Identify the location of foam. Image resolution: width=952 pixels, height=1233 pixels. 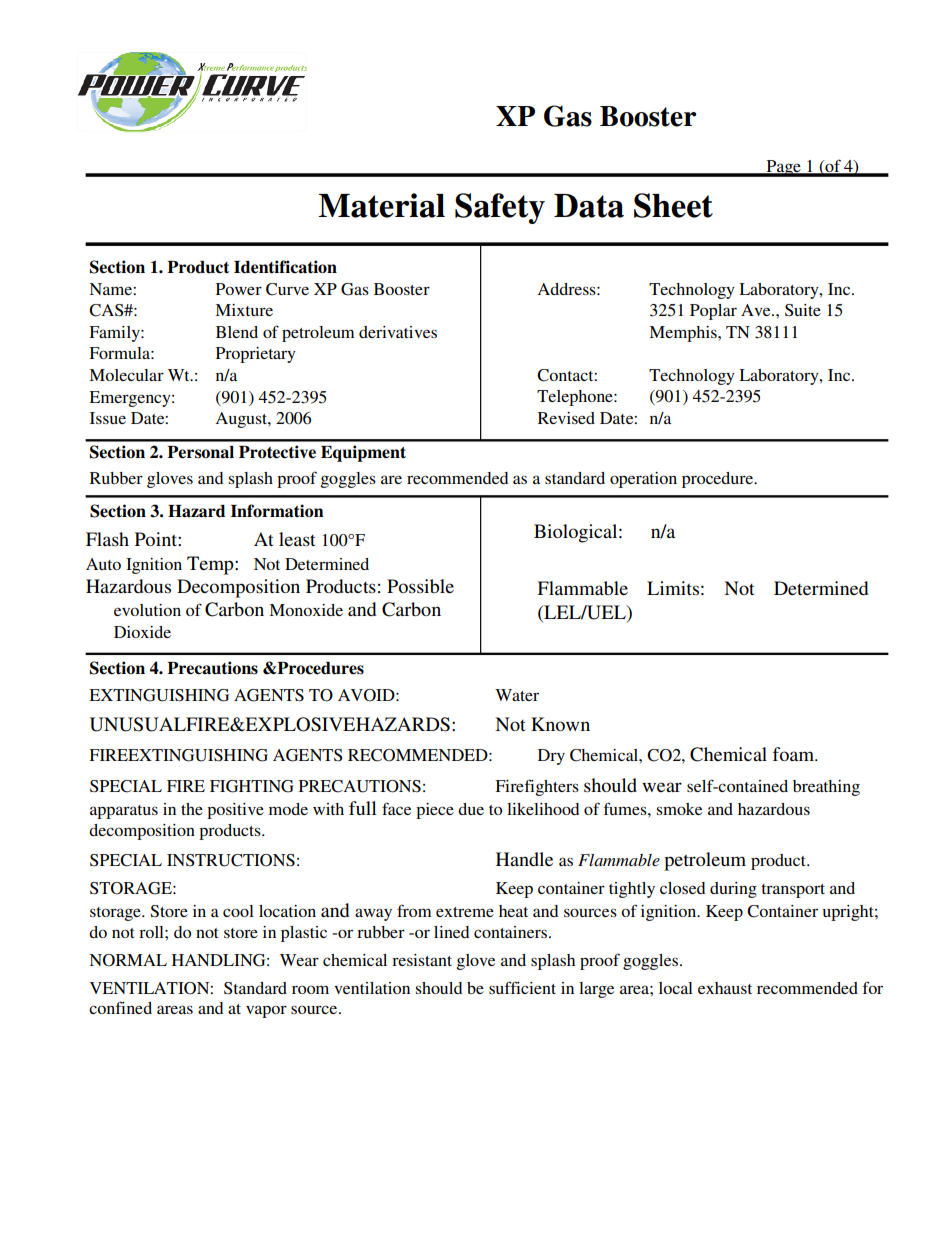
(795, 754).
